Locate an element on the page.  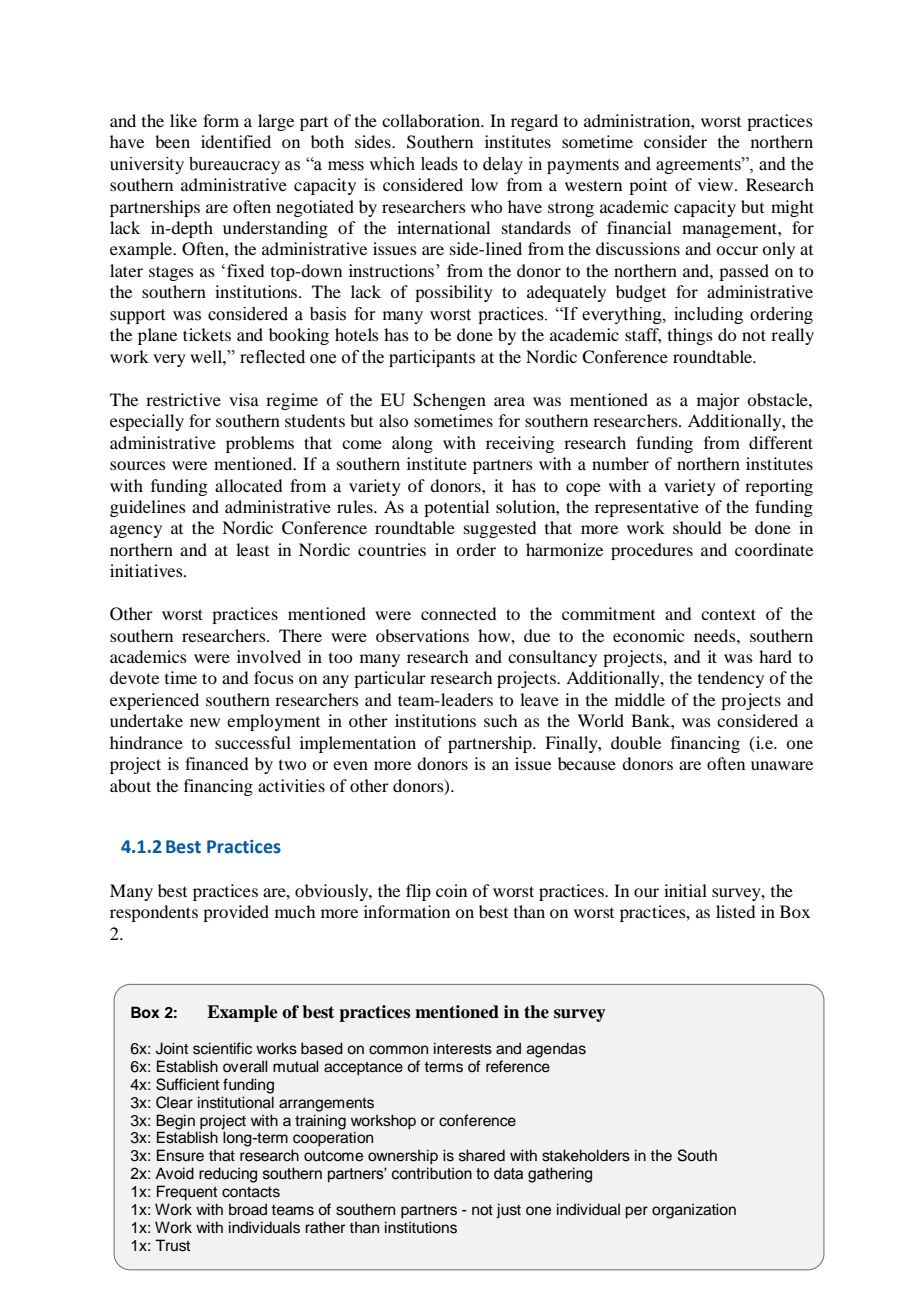
just is located at coordinates (508, 1211).
